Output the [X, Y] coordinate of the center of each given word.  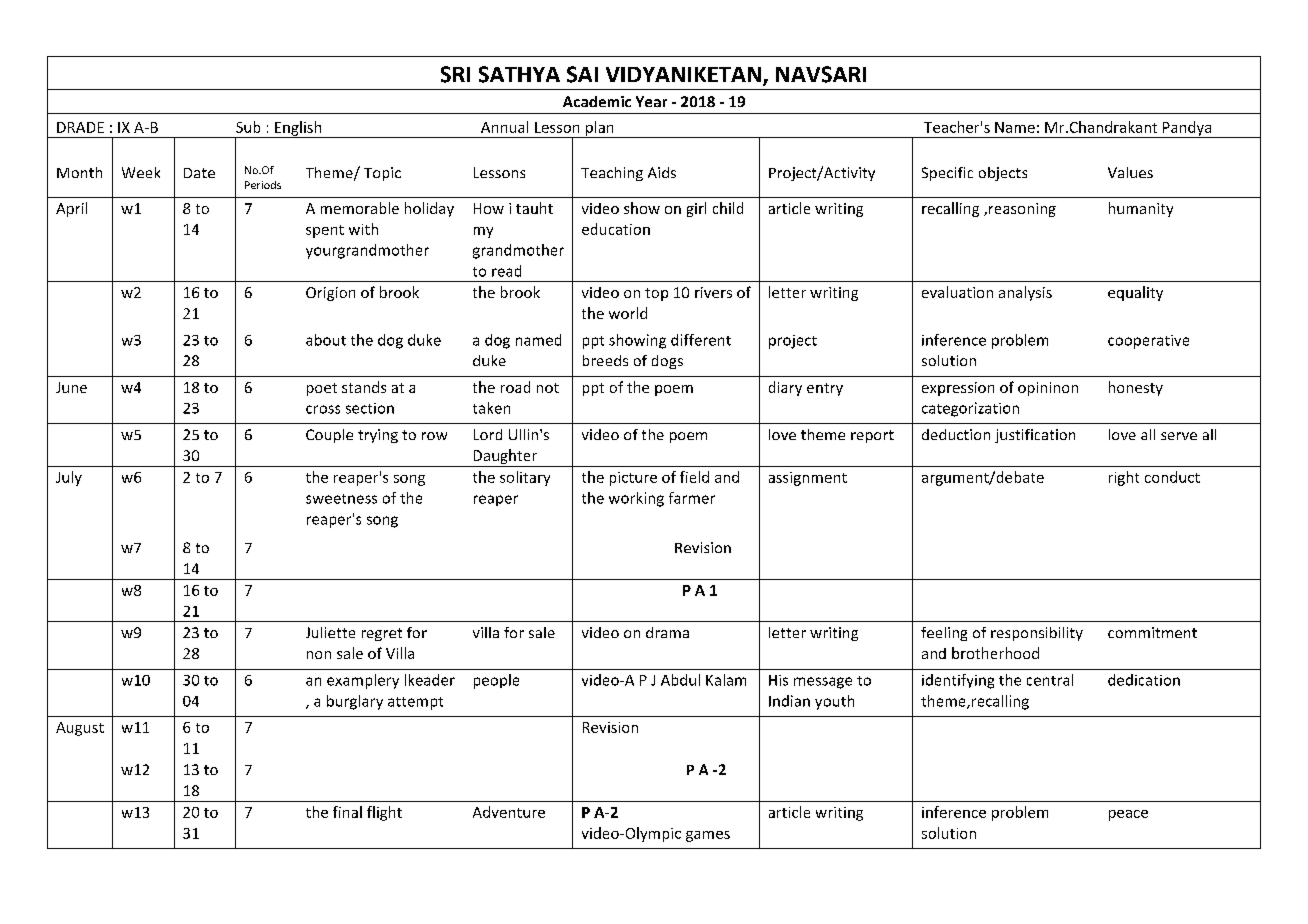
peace [1128, 815]
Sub [248, 127]
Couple [329, 436]
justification [1035, 436]
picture [633, 479]
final [347, 812]
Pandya [1187, 129]
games [708, 836]
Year [651, 101]
